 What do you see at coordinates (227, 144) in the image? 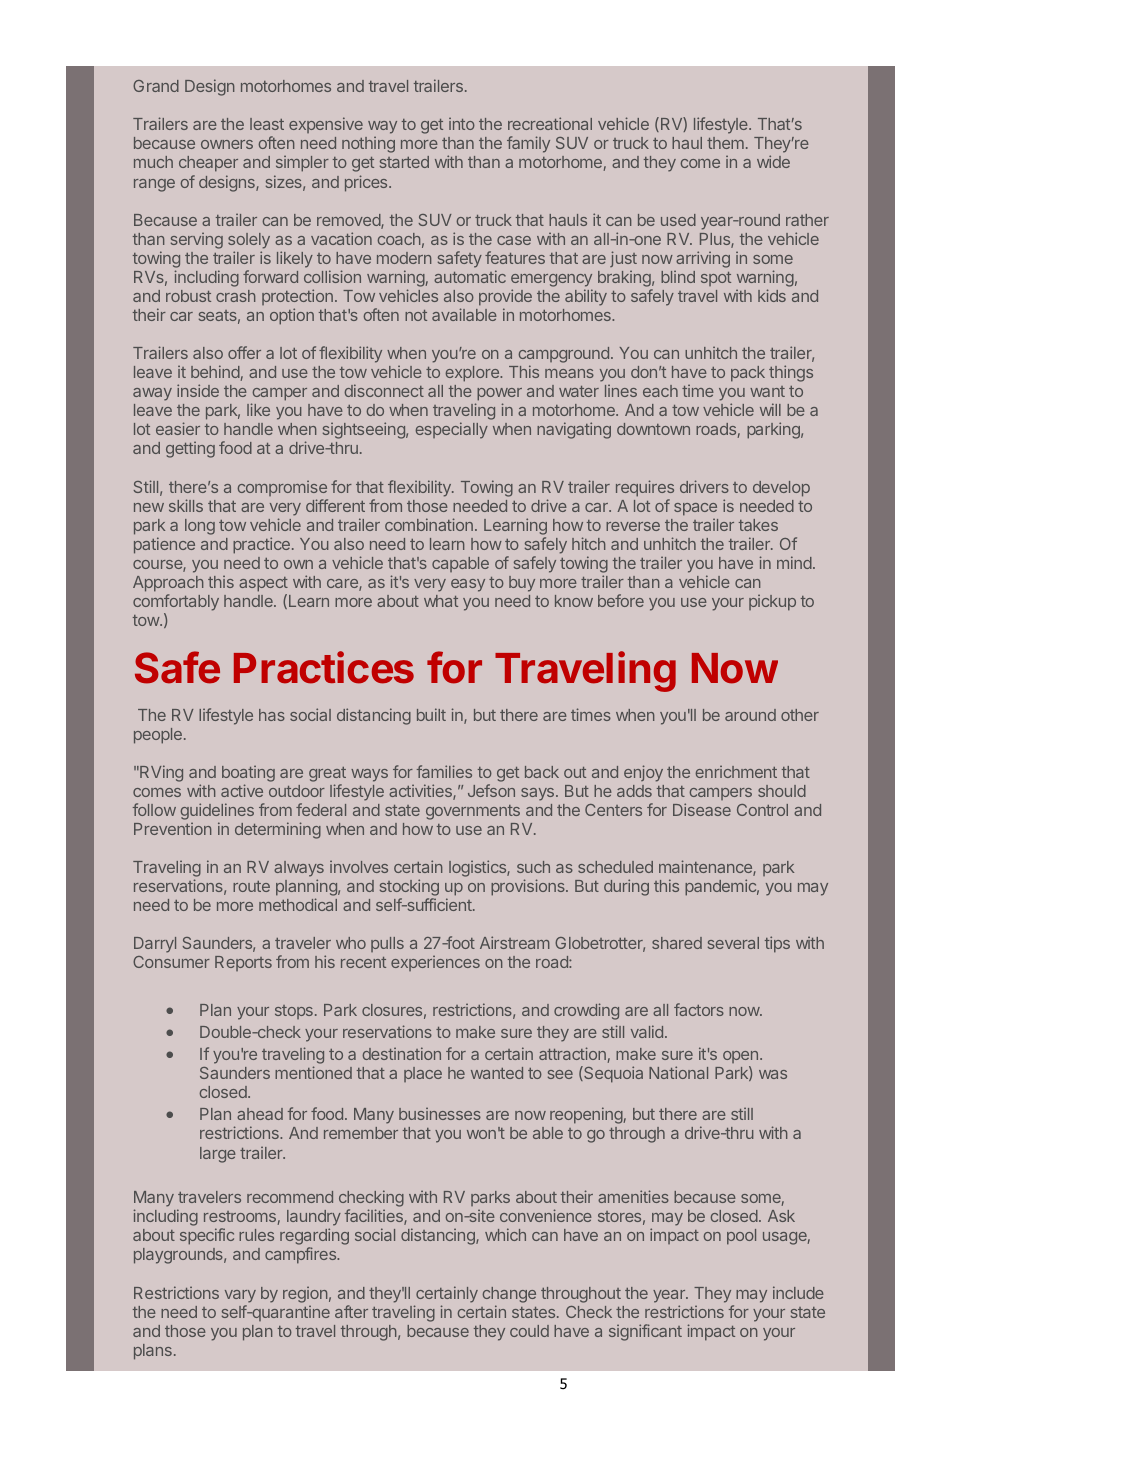
I see `owners` at bounding box center [227, 144].
